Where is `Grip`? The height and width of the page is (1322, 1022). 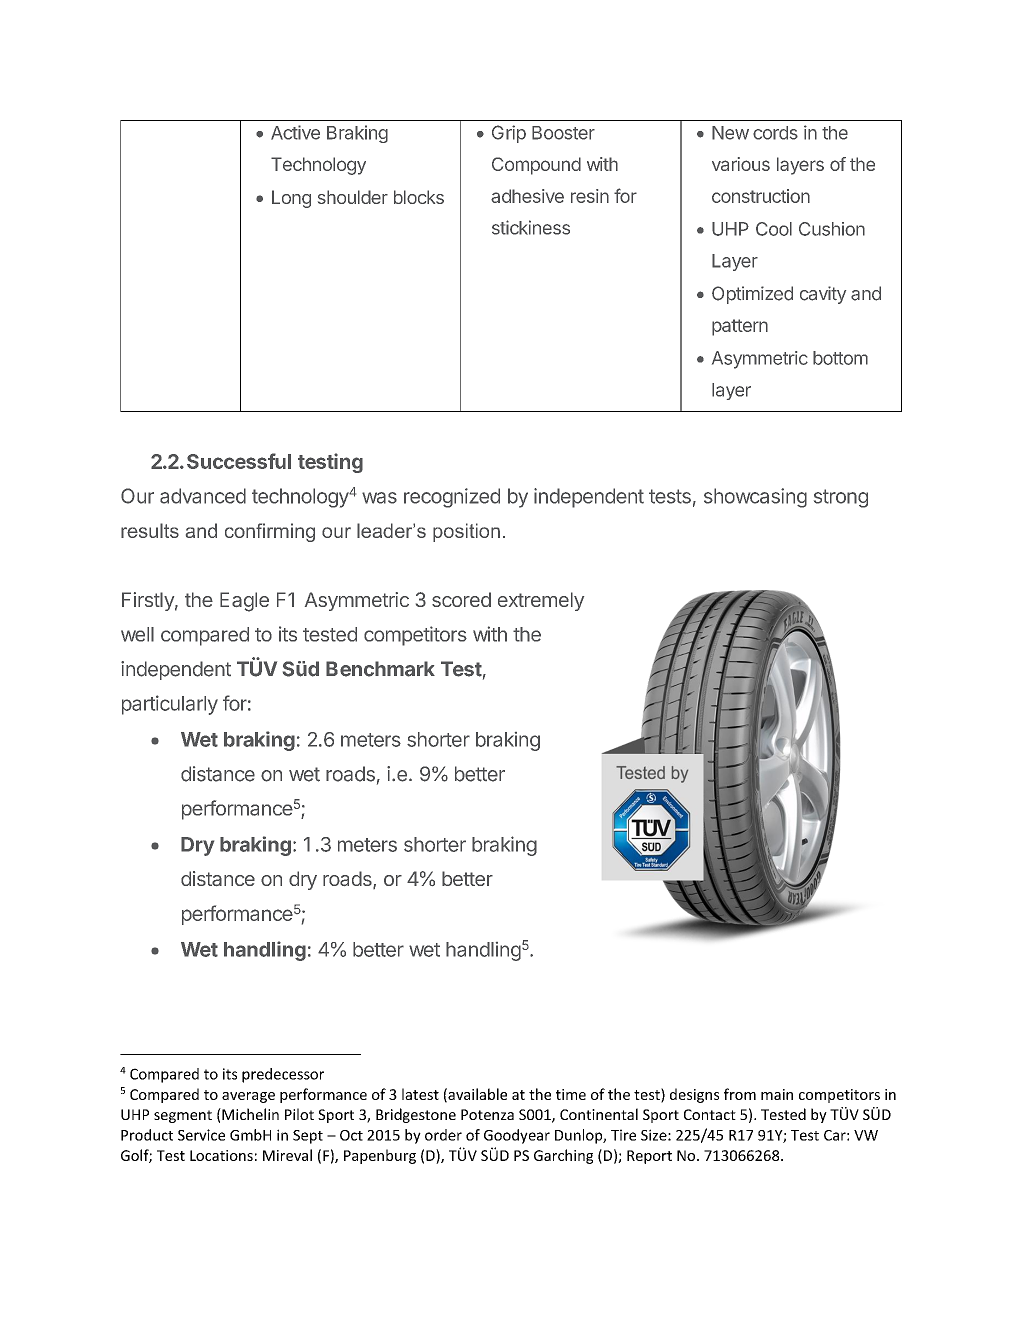 Grip is located at coordinates (509, 134).
